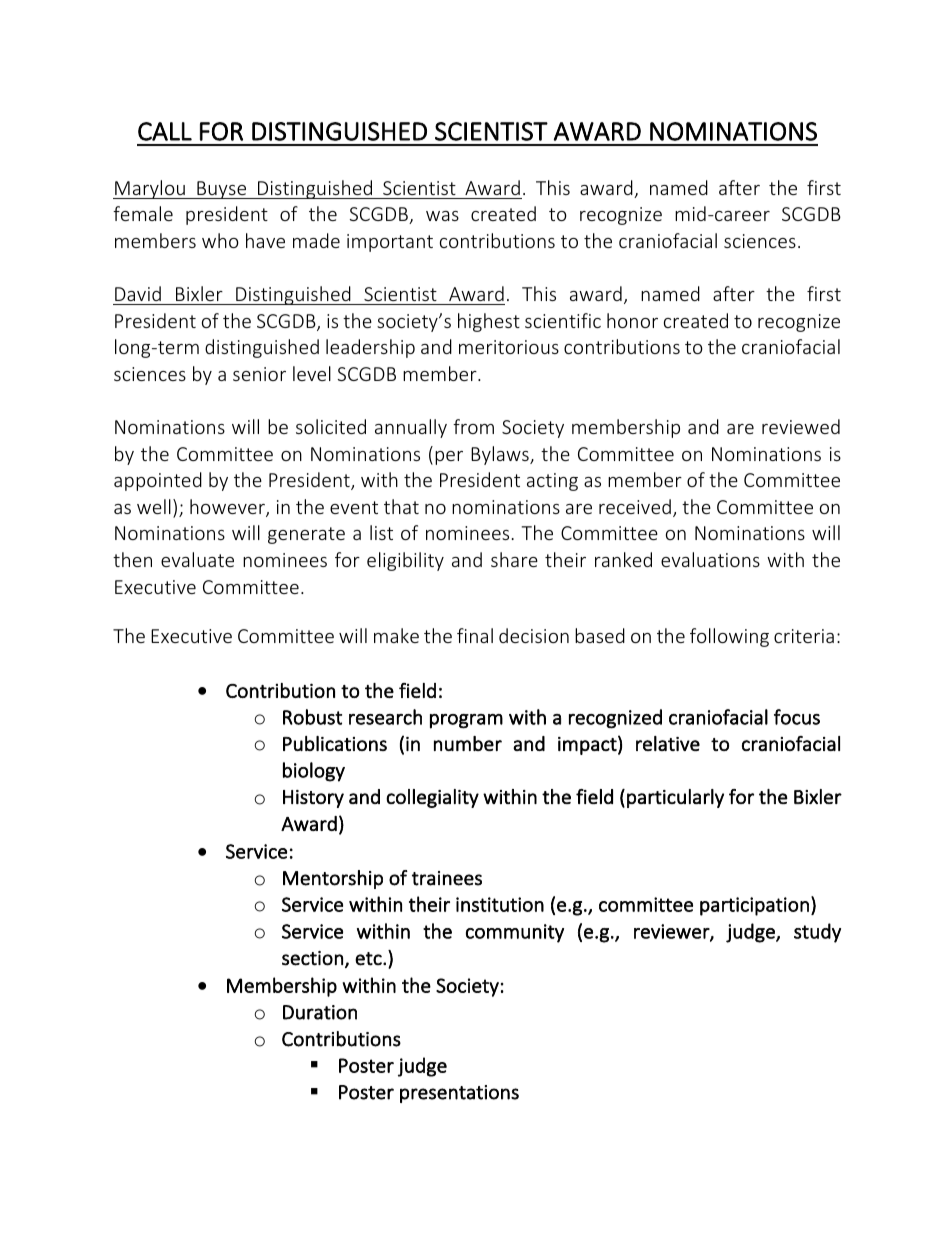 This page has width=952, height=1233. What do you see at coordinates (801, 426) in the page?
I see `reviewed` at bounding box center [801, 426].
